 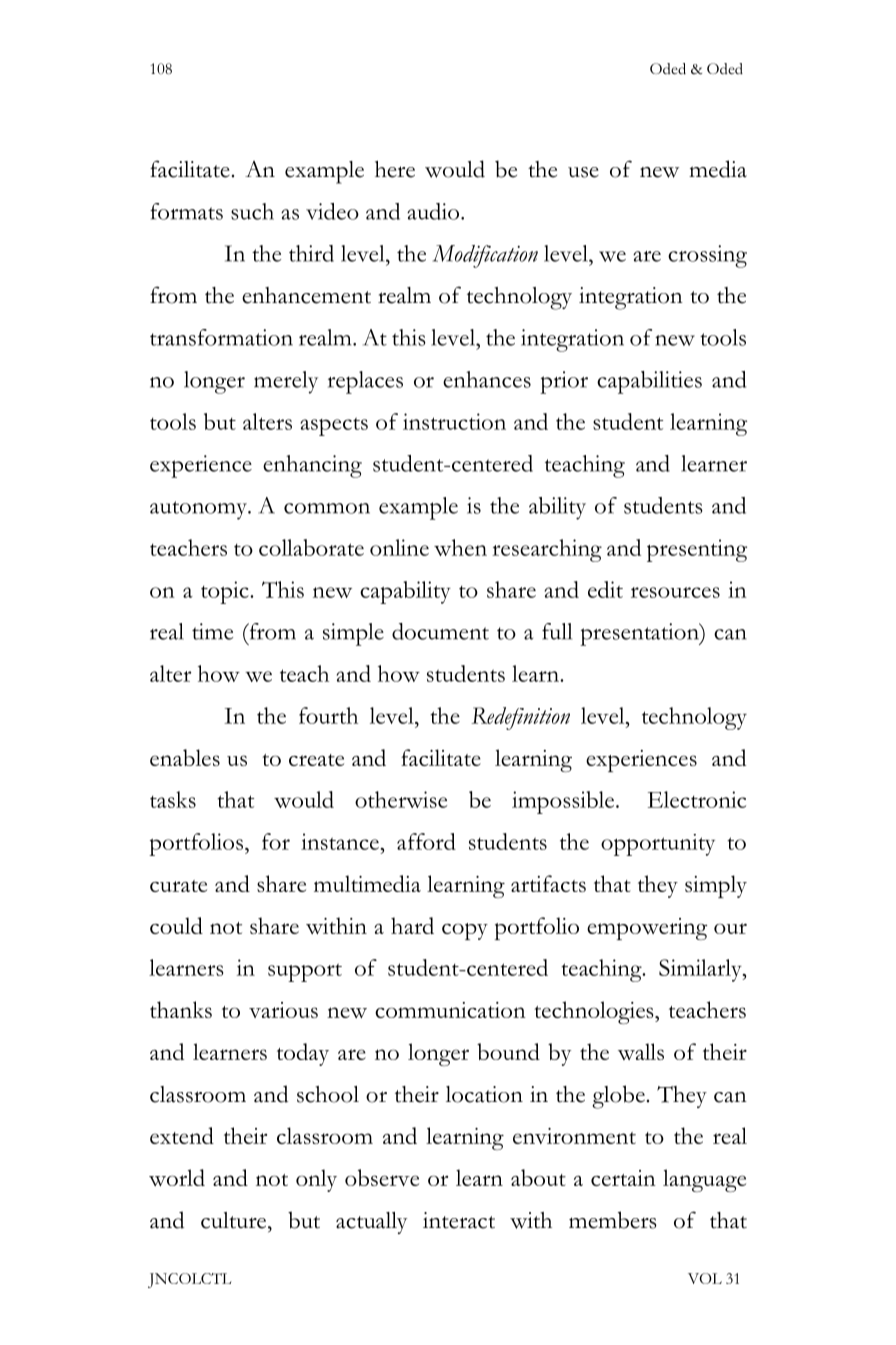 What do you see at coordinates (235, 1220) in the screenshot?
I see `culture` at bounding box center [235, 1220].
